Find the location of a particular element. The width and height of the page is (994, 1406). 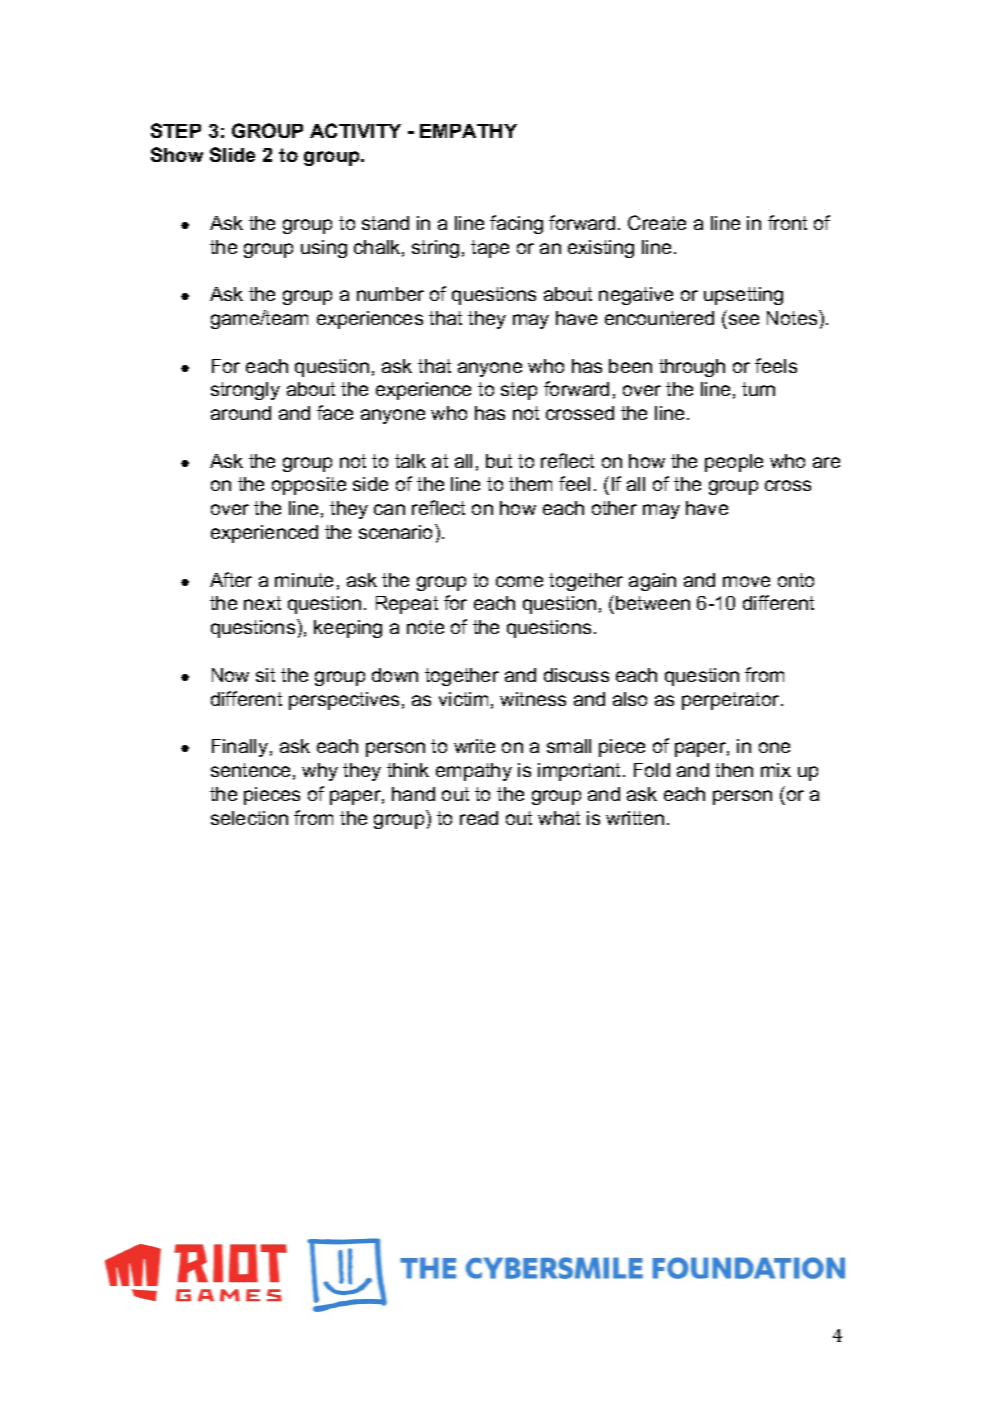

but is located at coordinates (499, 461).
